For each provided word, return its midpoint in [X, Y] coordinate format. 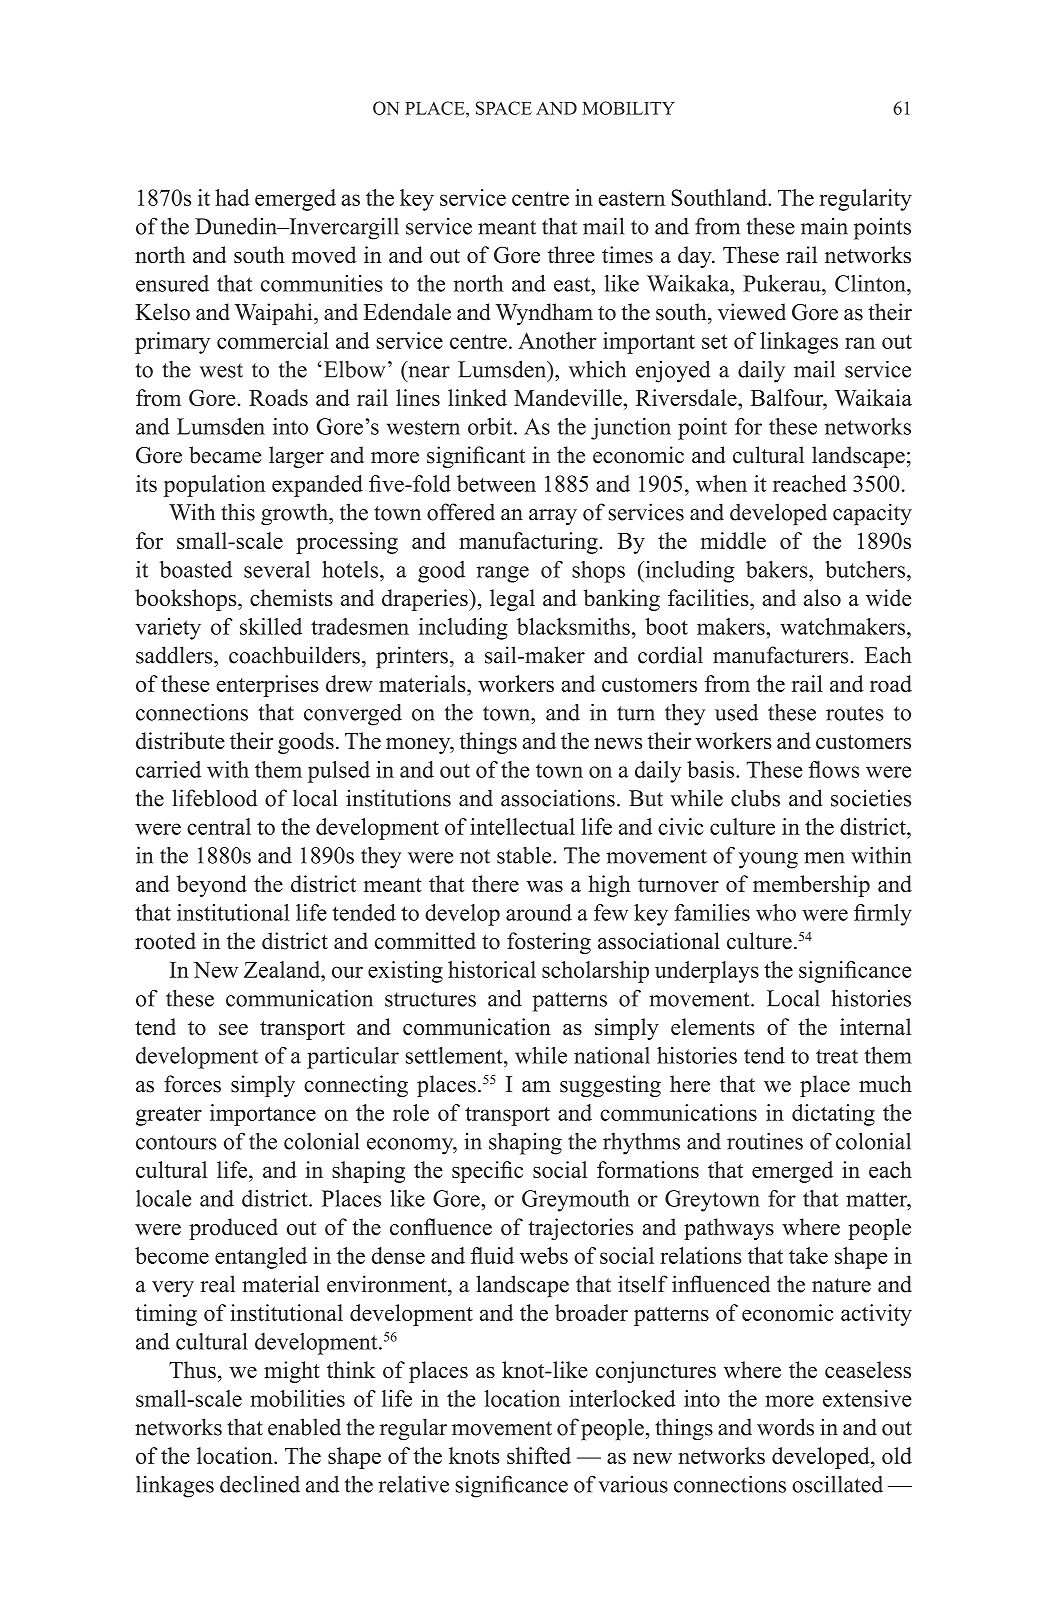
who [776, 912]
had [232, 197]
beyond [212, 886]
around [539, 912]
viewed [752, 312]
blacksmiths [573, 626]
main [824, 226]
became [225, 455]
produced [233, 1229]
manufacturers [780, 655]
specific [487, 1172]
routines [765, 1141]
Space [504, 108]
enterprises [267, 686]
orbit [491, 426]
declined [260, 1484]
